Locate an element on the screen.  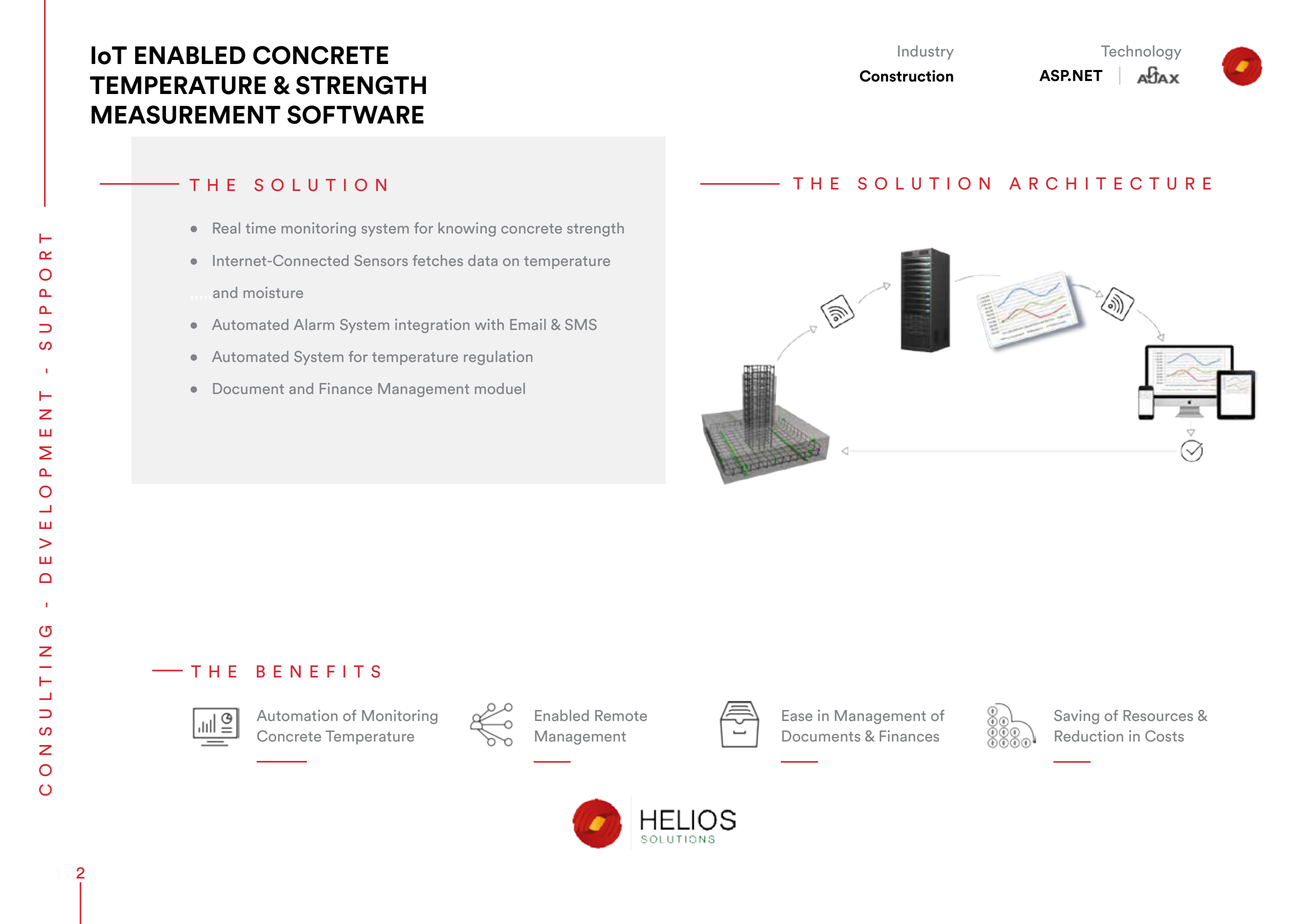
Saving is located at coordinates (1076, 717).
